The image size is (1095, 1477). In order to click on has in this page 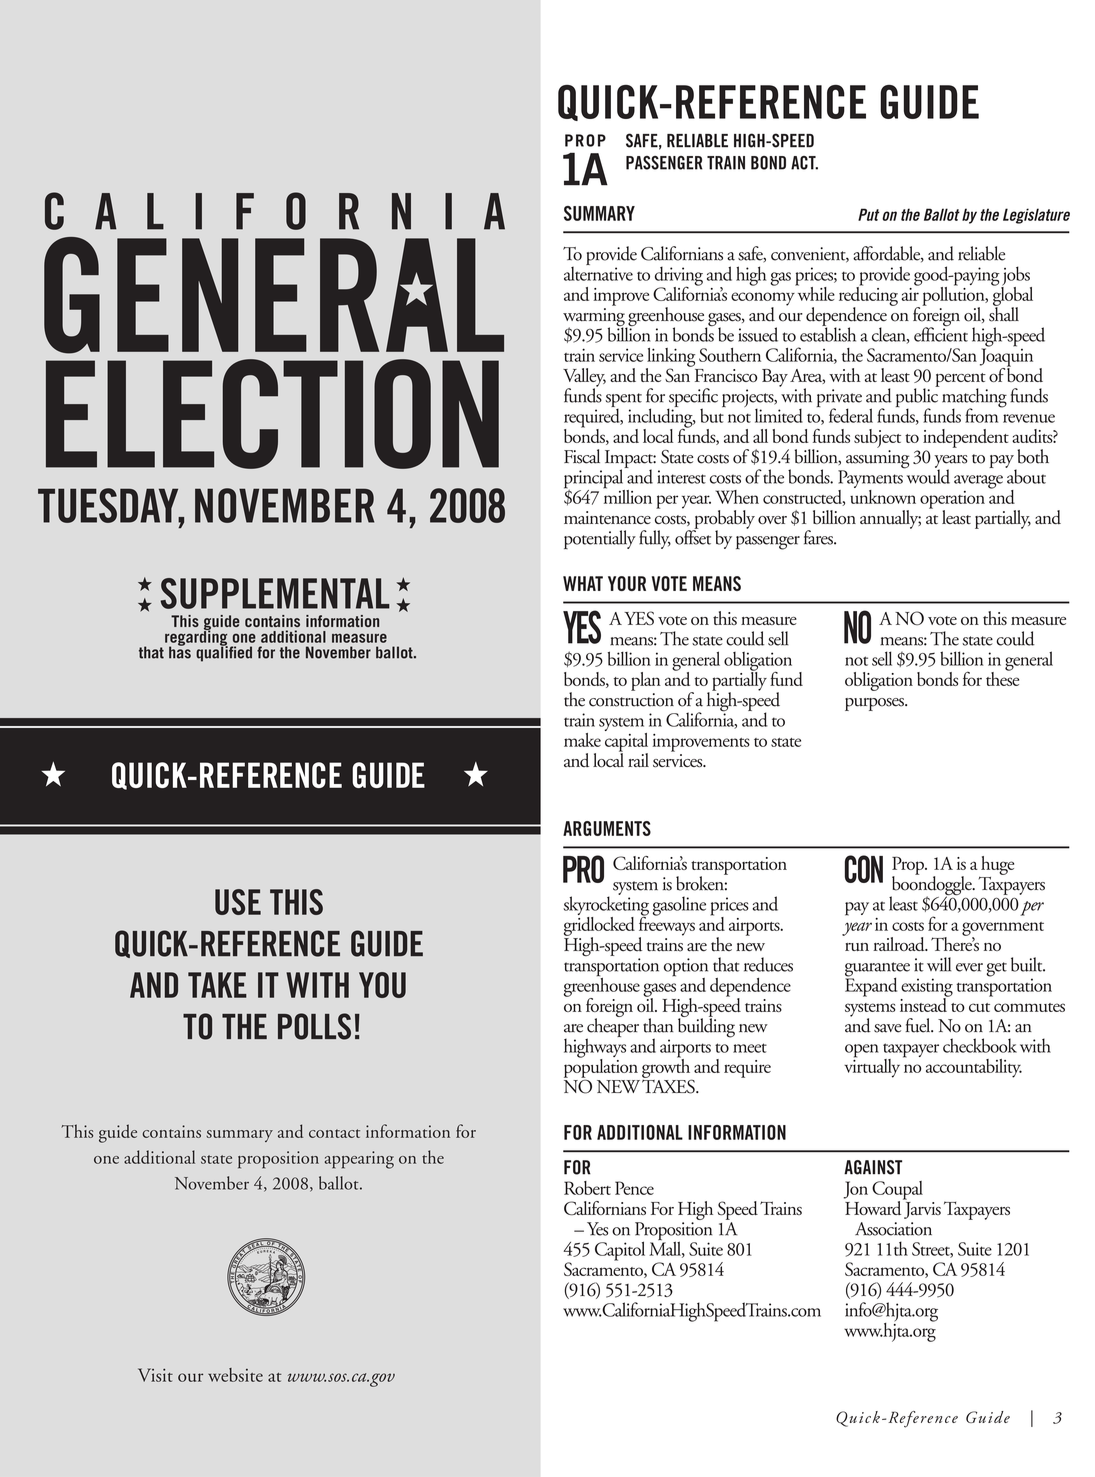, I will do `click(180, 651)`.
